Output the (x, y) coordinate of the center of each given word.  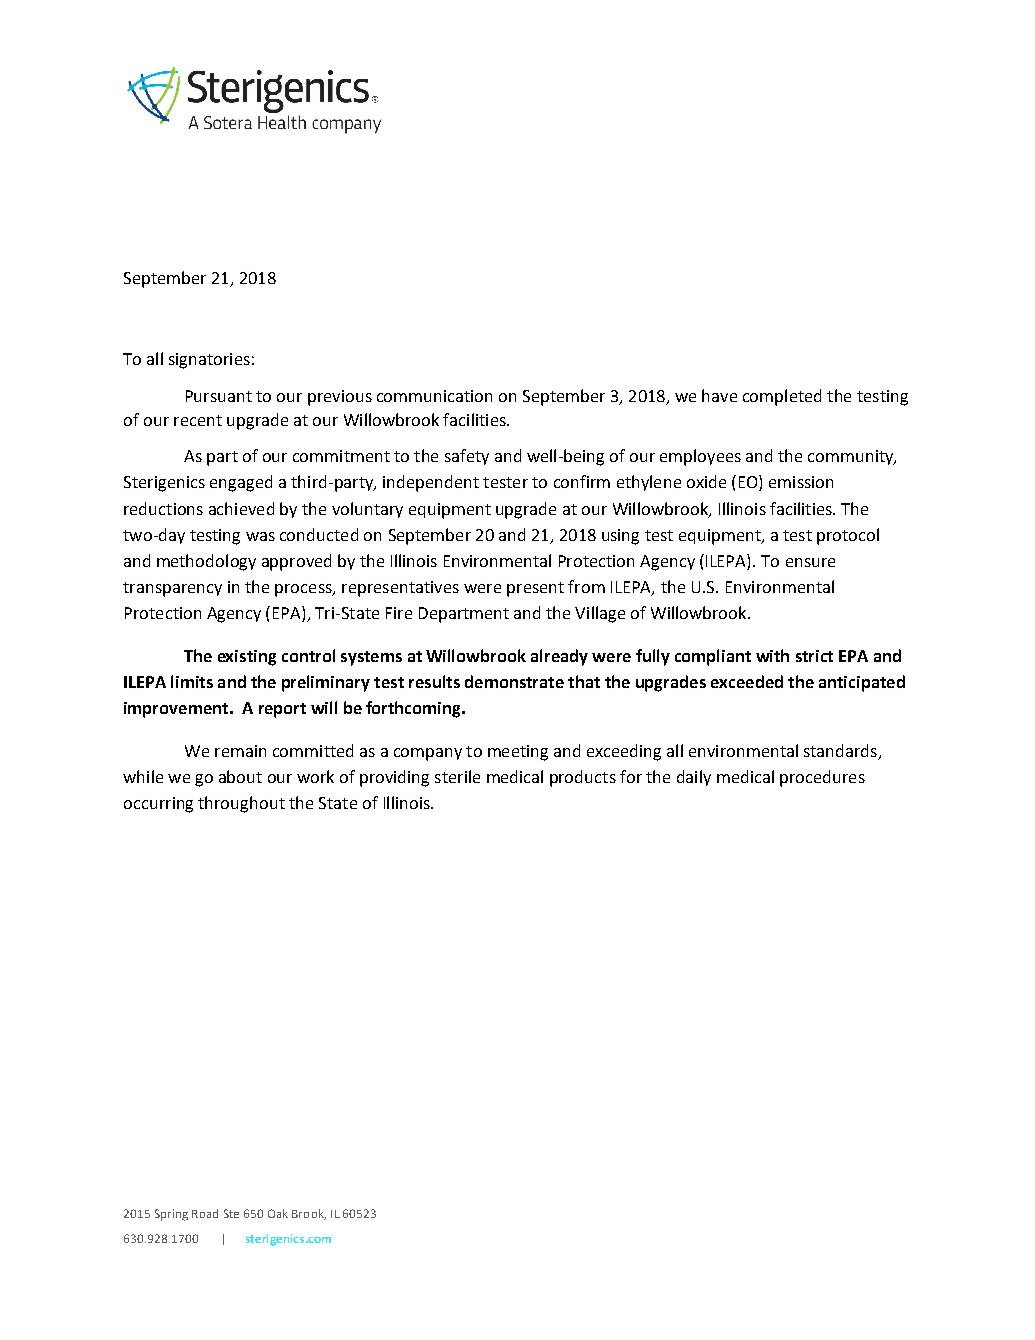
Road (205, 1213)
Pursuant (219, 396)
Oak (278, 1213)
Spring (171, 1215)
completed (782, 397)
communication (434, 396)
